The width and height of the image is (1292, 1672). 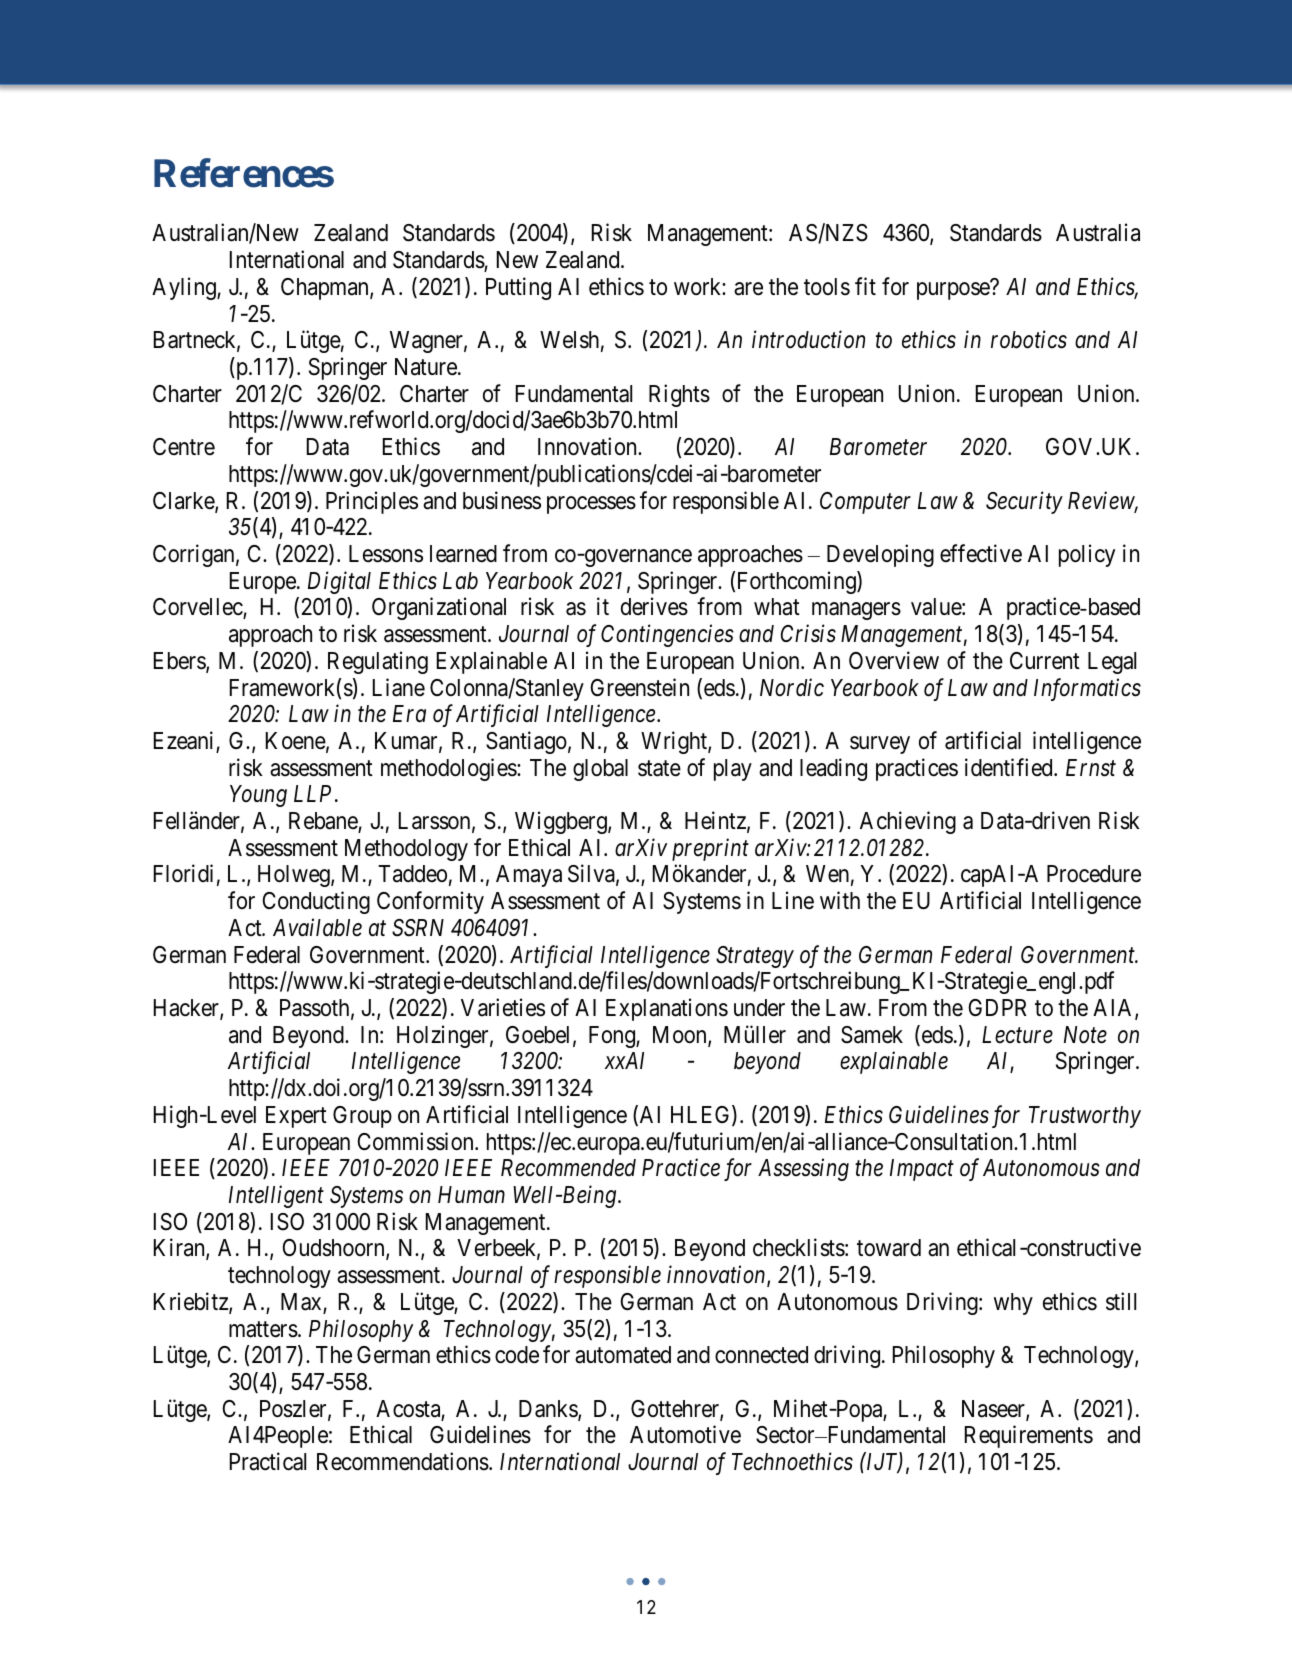 I want to click on Practical, so click(x=268, y=1461).
